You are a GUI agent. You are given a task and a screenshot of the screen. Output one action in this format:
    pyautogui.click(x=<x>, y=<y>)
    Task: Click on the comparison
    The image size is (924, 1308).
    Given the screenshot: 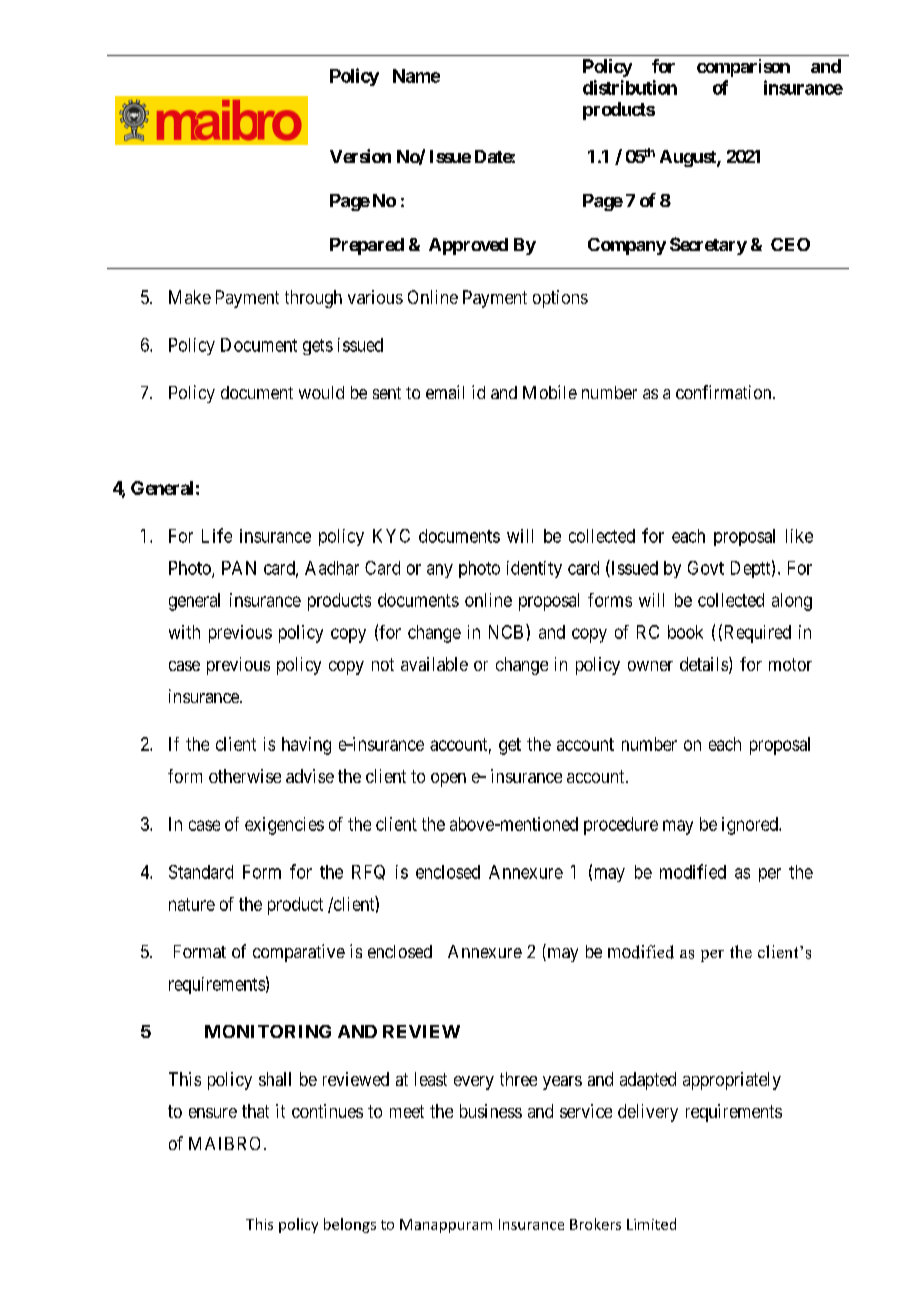 What is the action you would take?
    pyautogui.click(x=743, y=68)
